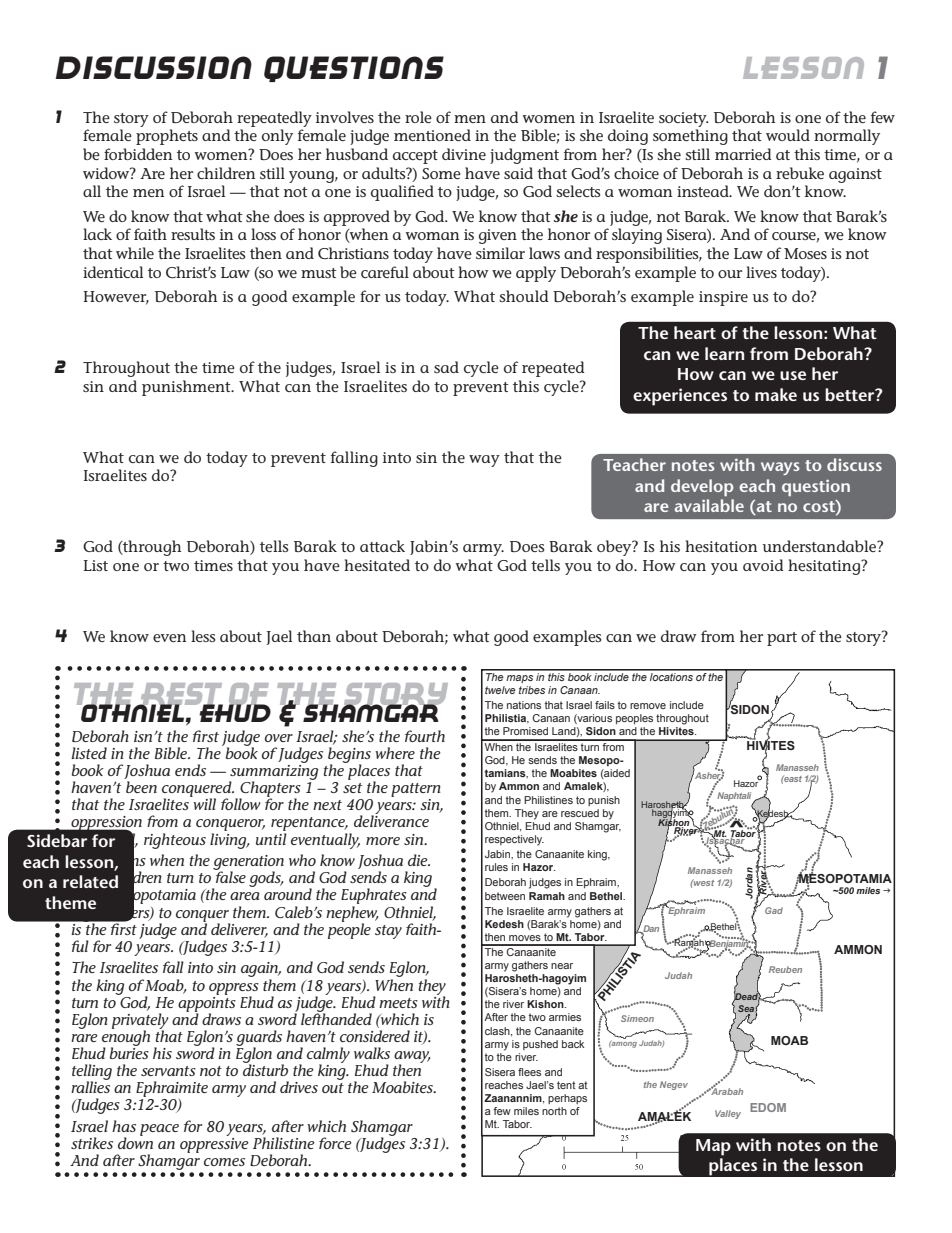  Describe the element at coordinates (239, 930) in the screenshot. I see `deliverer` at that location.
